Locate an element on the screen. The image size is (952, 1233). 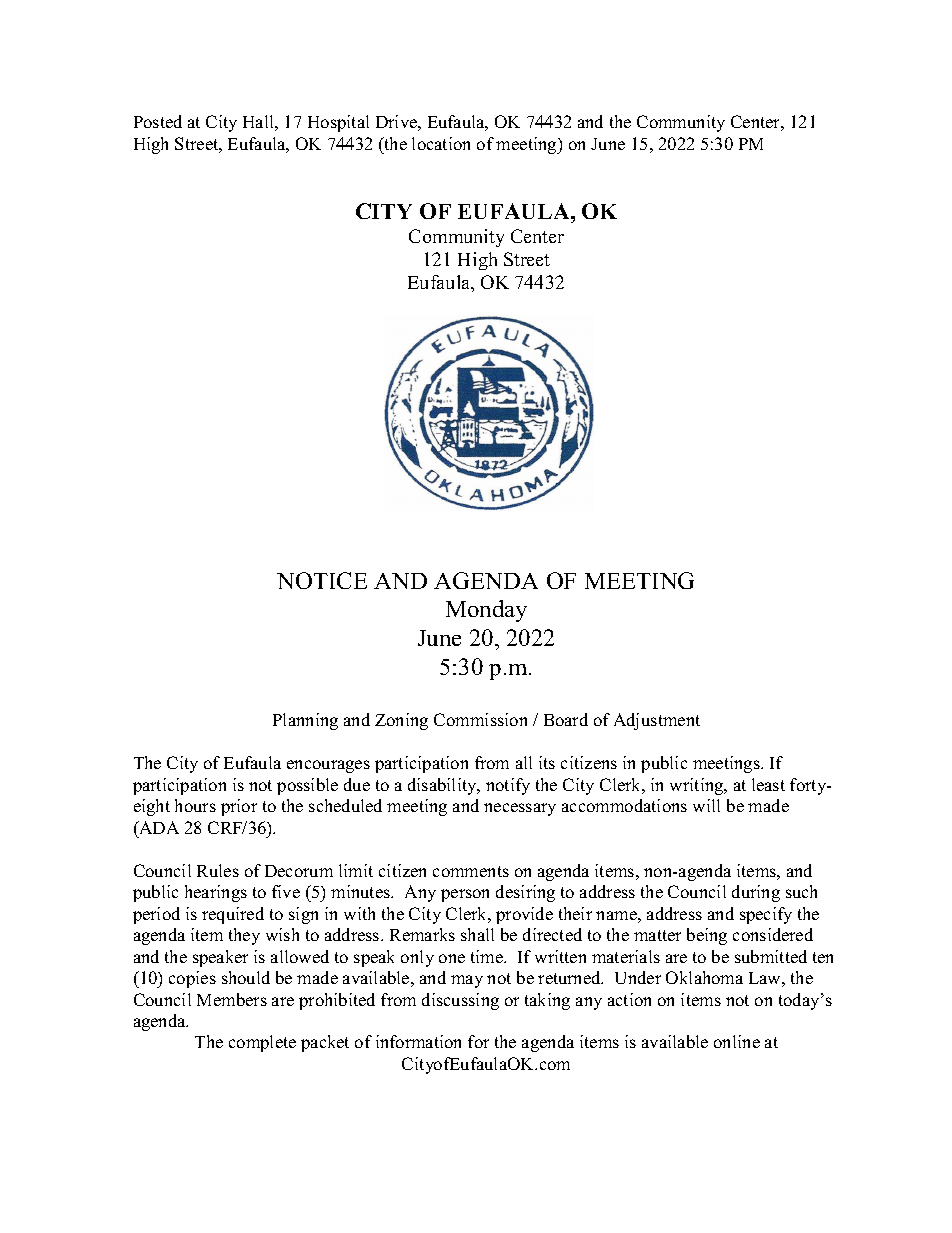
location is located at coordinates (441, 143).
